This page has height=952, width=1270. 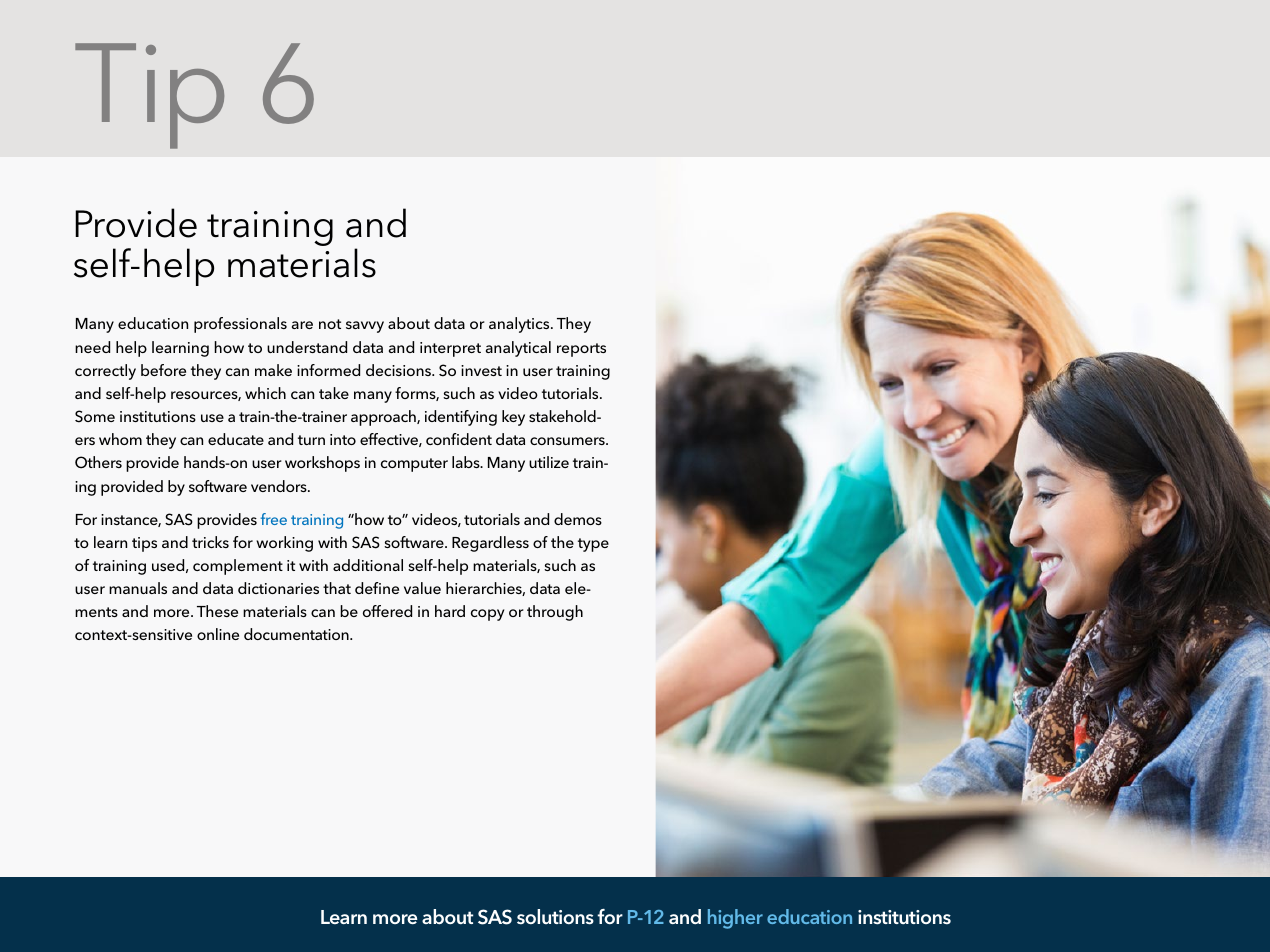 What do you see at coordinates (578, 519) in the page?
I see `demos` at bounding box center [578, 519].
